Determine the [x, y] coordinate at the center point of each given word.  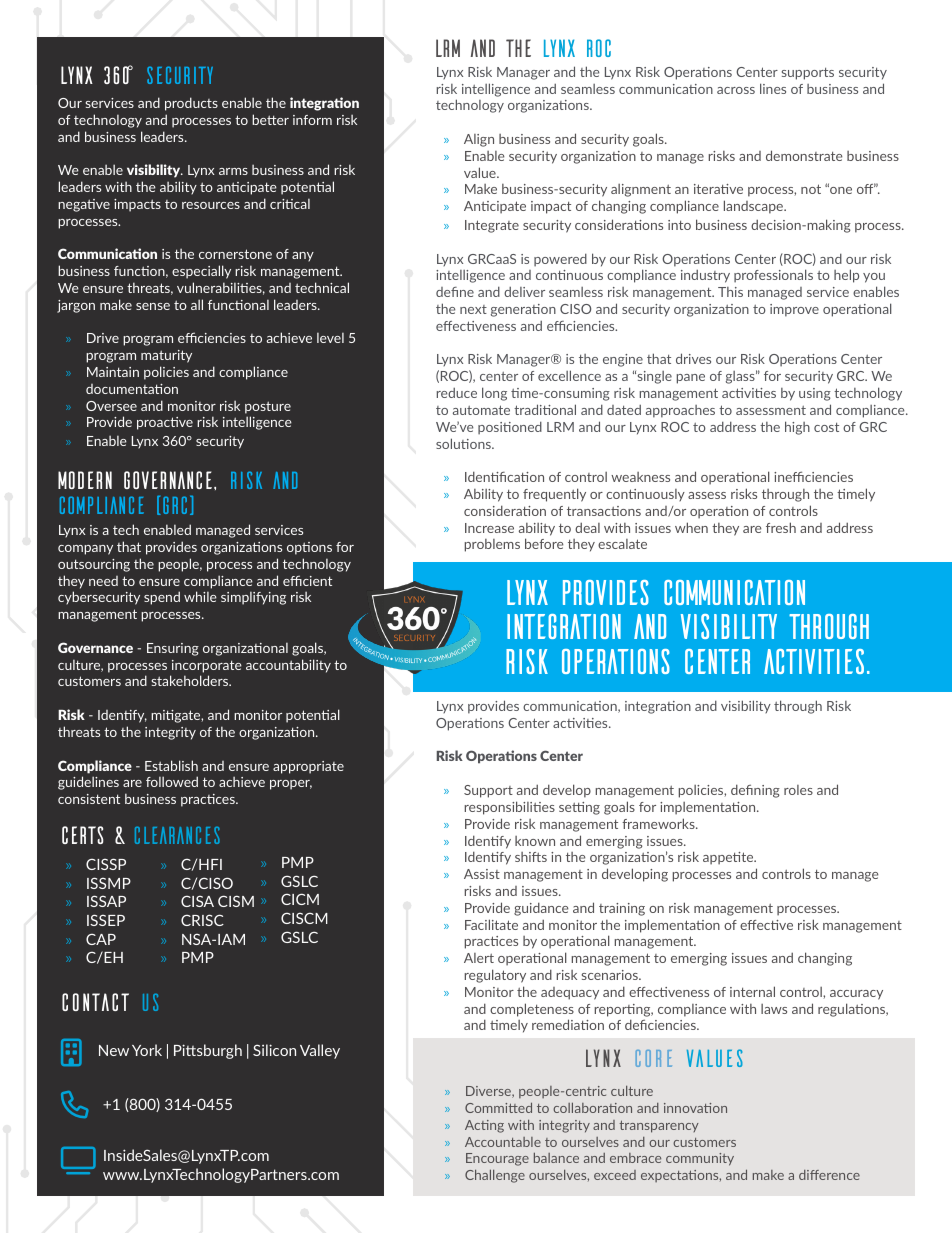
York [147, 1050]
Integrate [492, 226]
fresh [781, 527]
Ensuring [173, 649]
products [191, 104]
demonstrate [804, 155]
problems [492, 545]
